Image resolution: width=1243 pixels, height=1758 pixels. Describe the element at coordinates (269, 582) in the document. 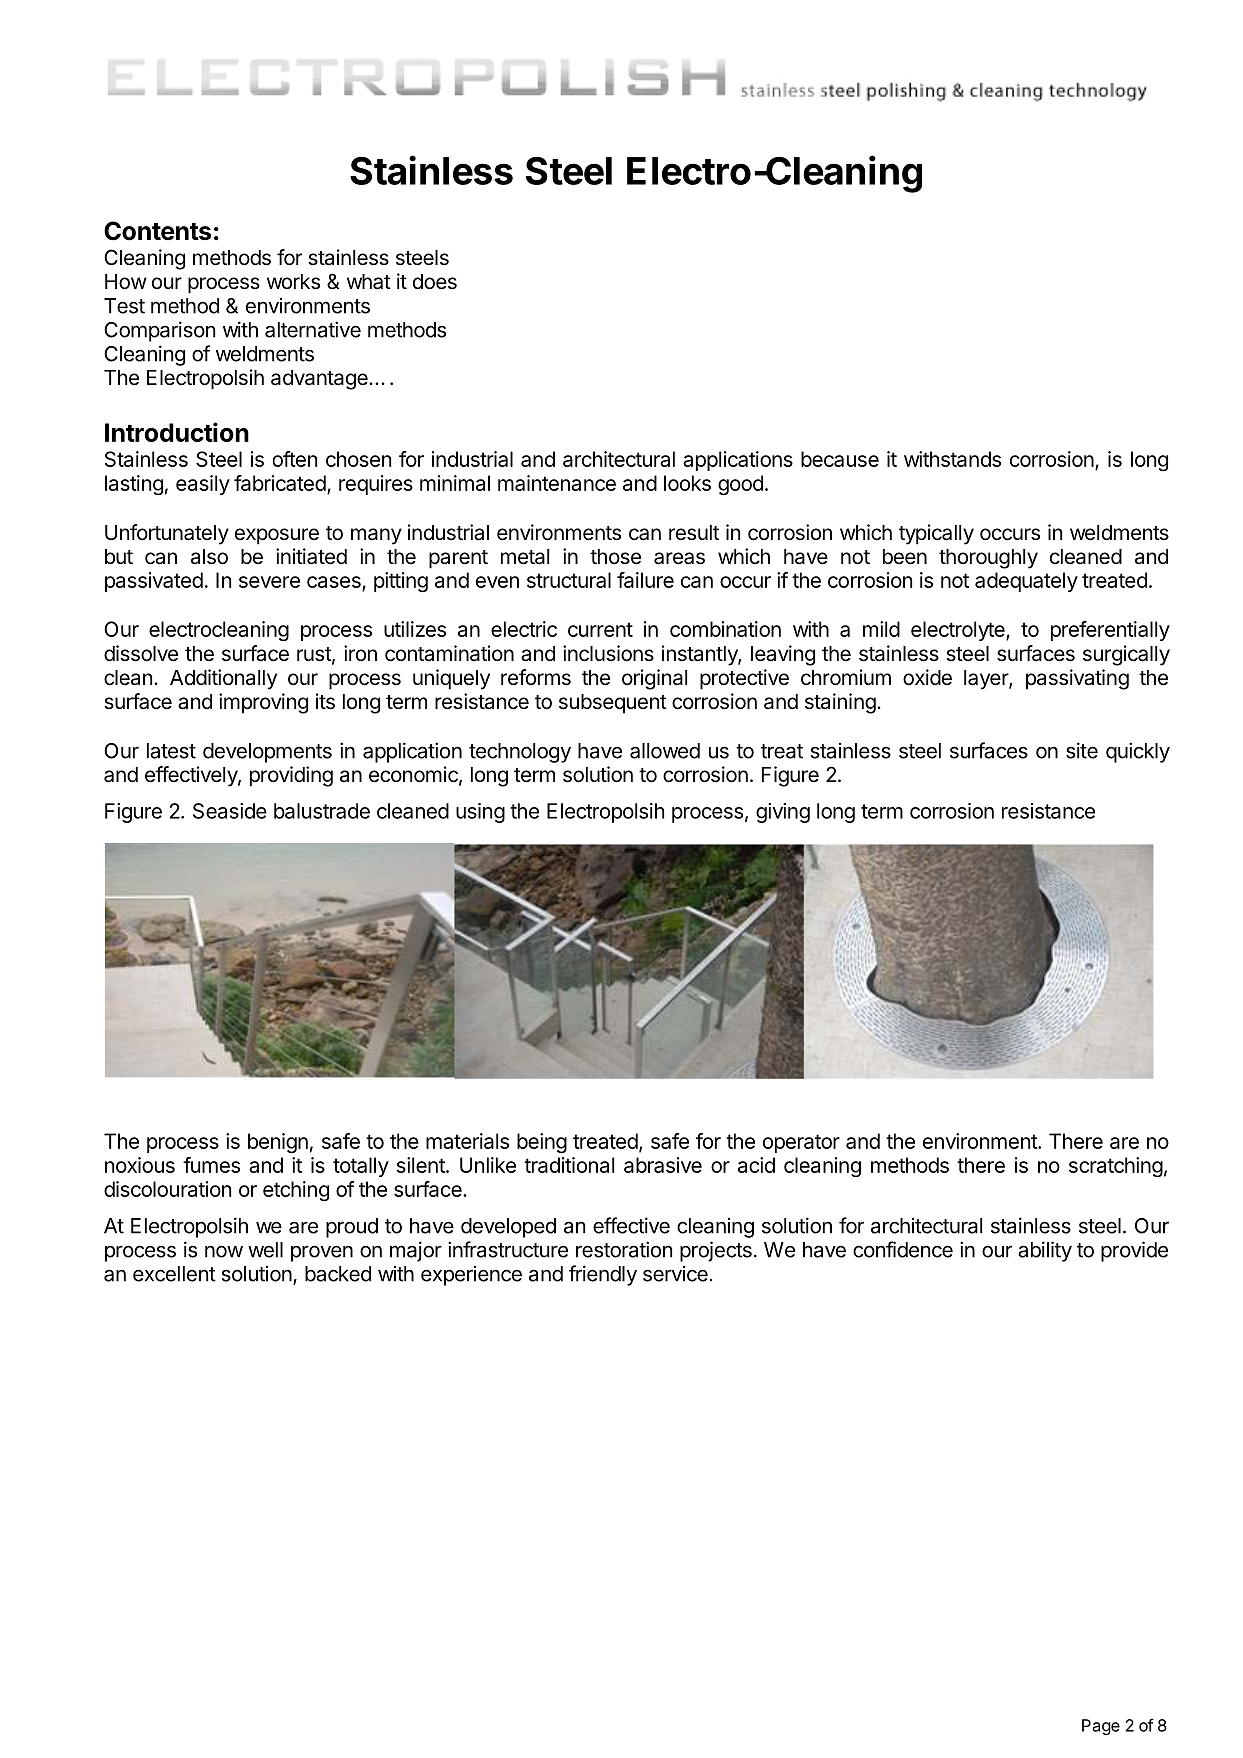

I see `severe` at that location.
